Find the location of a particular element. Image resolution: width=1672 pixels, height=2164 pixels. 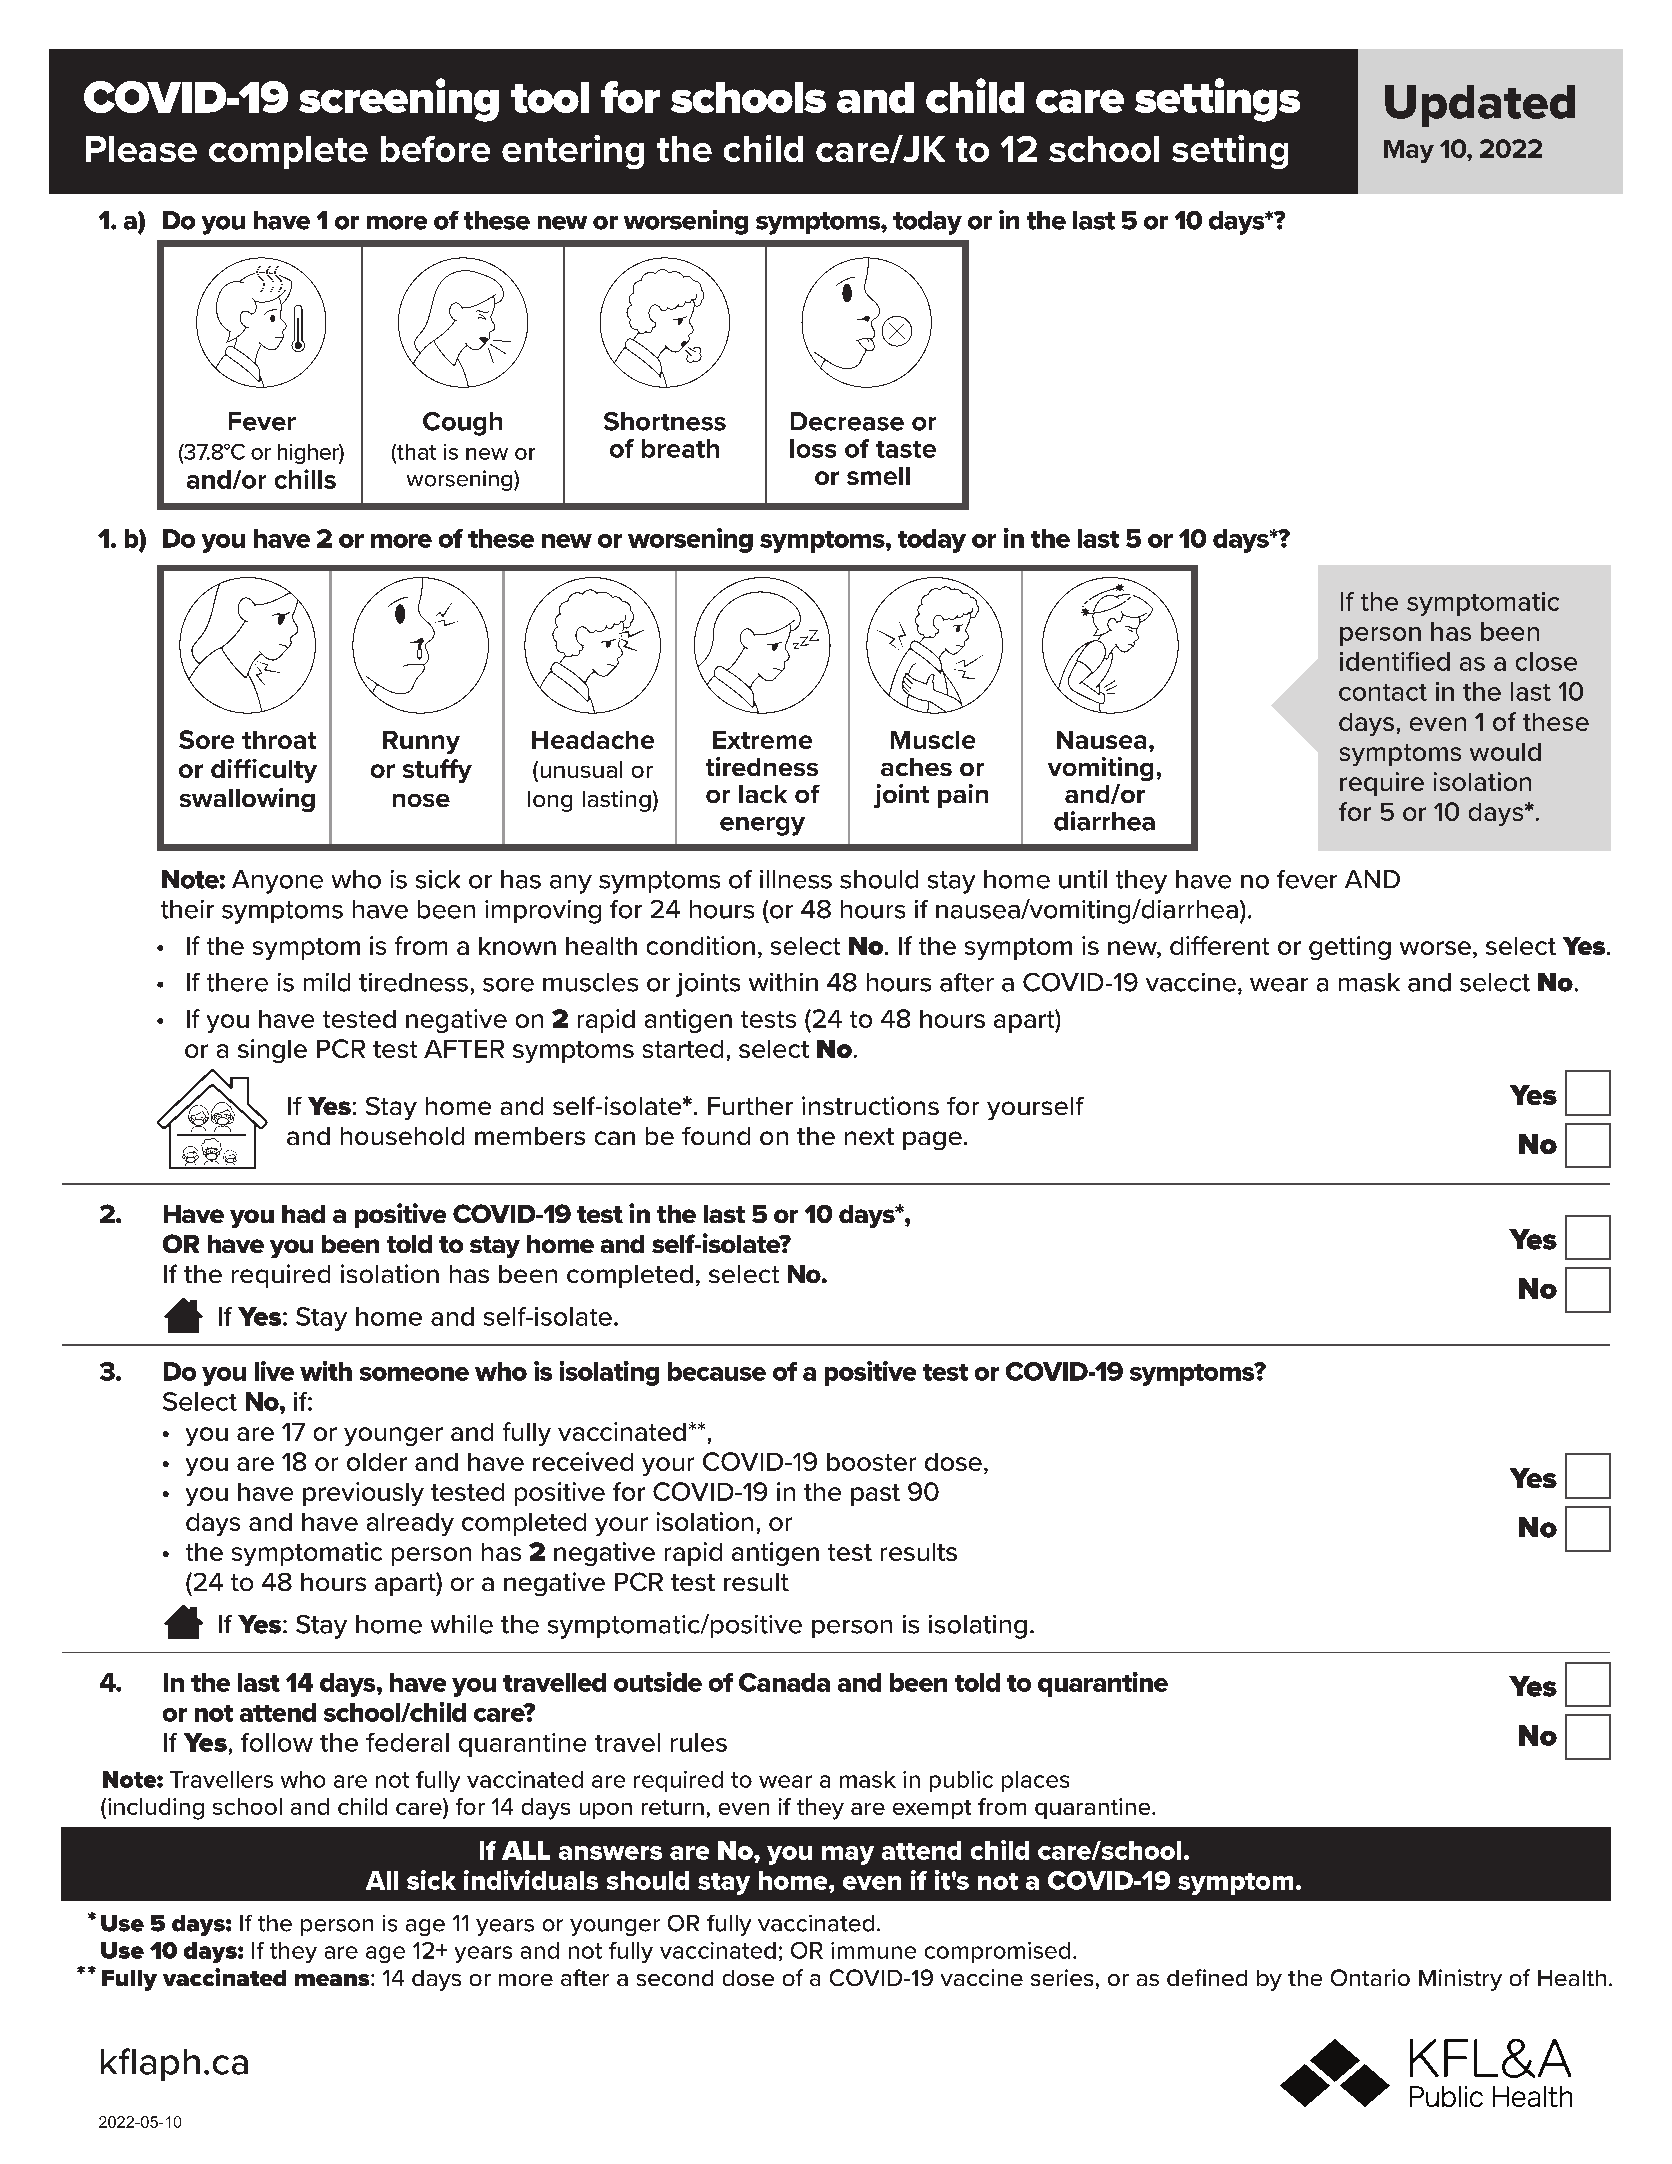

contact is located at coordinates (1383, 692).
